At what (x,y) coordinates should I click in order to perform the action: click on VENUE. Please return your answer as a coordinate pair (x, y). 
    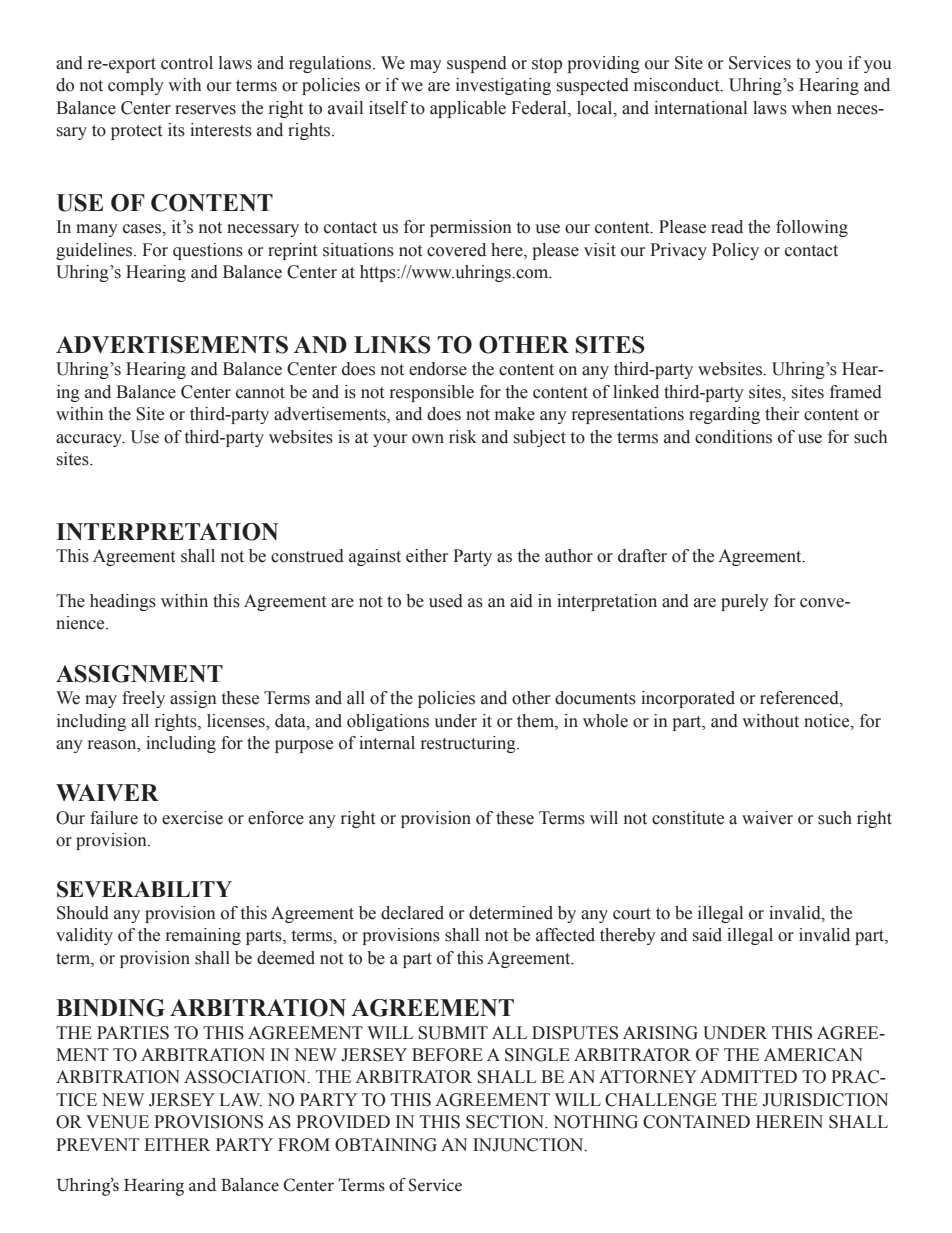
    Looking at the image, I should click on (117, 1122).
